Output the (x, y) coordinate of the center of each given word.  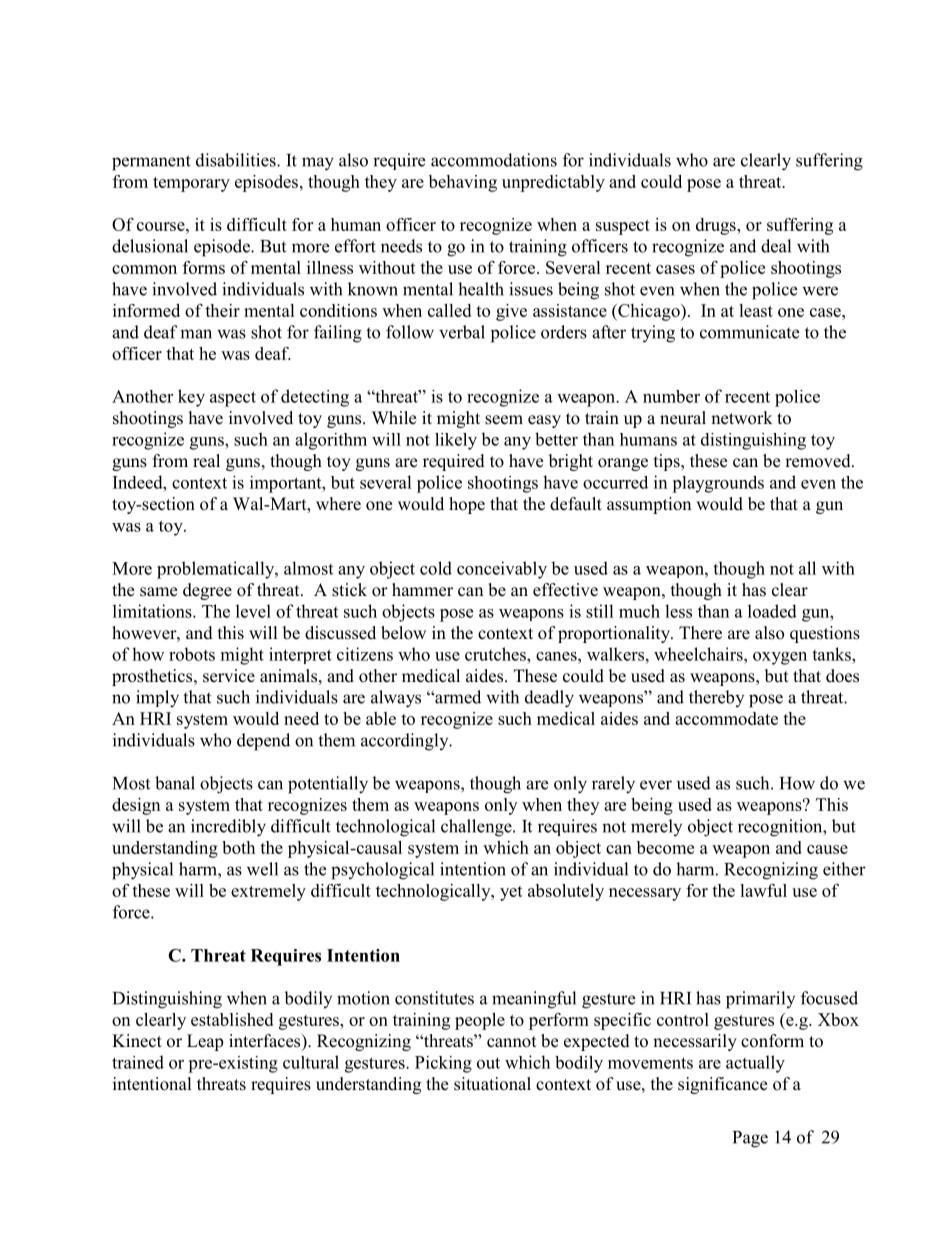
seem (504, 420)
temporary (191, 184)
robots (192, 654)
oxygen (780, 658)
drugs (717, 226)
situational (492, 1084)
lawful (763, 890)
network (742, 418)
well (262, 869)
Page (750, 1139)
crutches (496, 654)
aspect (233, 399)
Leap (205, 1042)
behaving (463, 183)
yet (511, 893)
